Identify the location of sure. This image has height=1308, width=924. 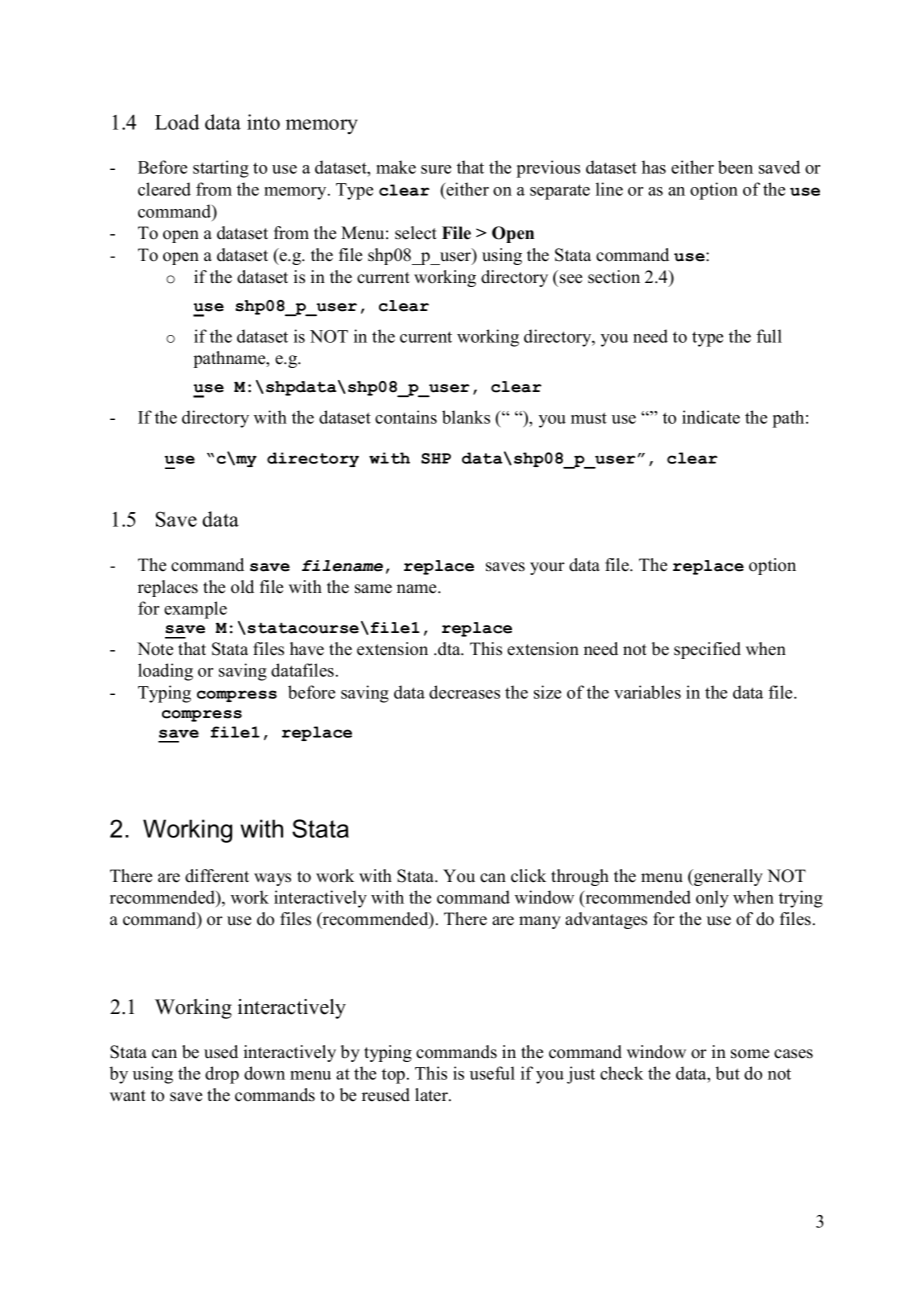
(436, 169).
